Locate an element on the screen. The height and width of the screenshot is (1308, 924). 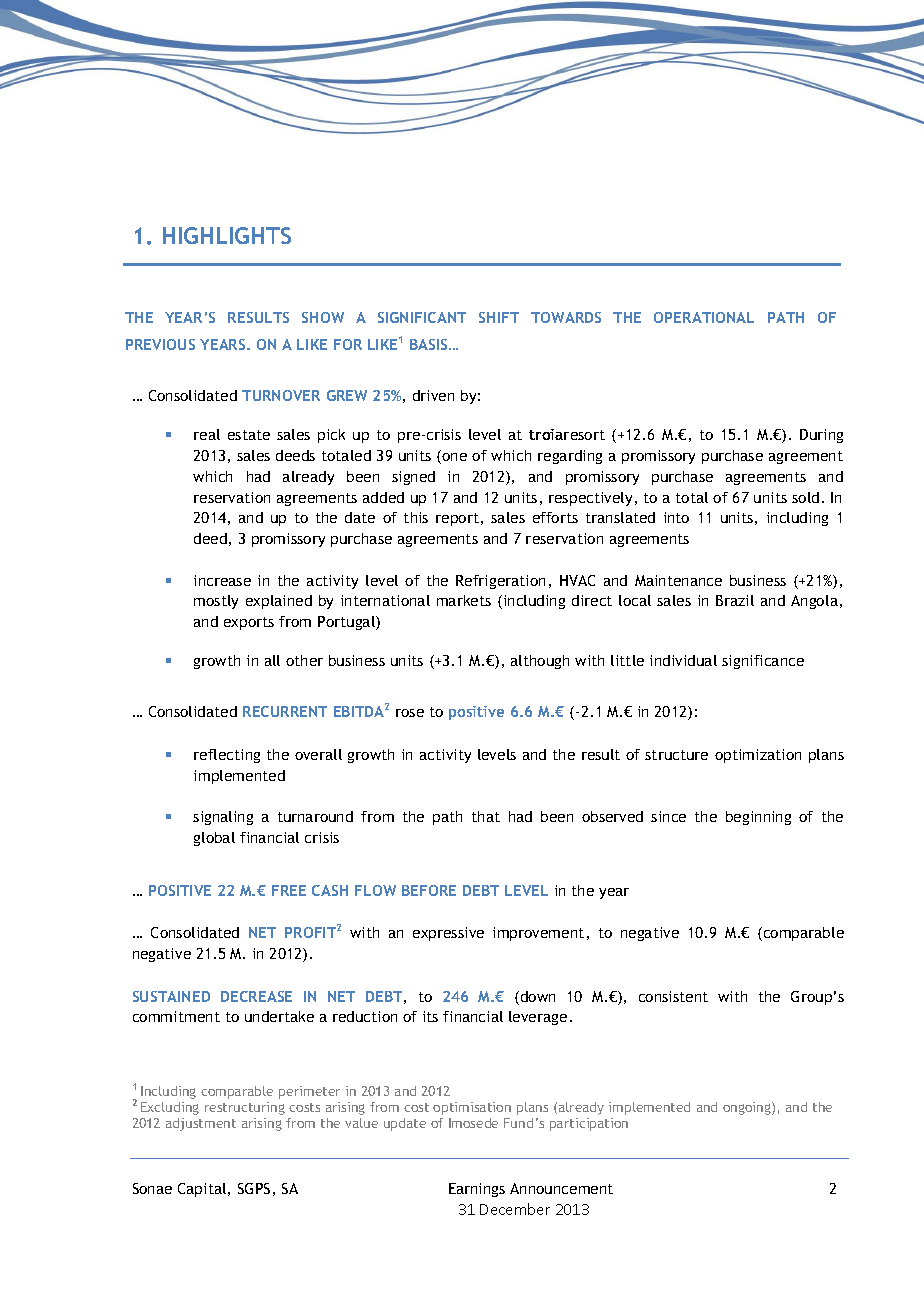
OPERATIONAL is located at coordinates (704, 317).
